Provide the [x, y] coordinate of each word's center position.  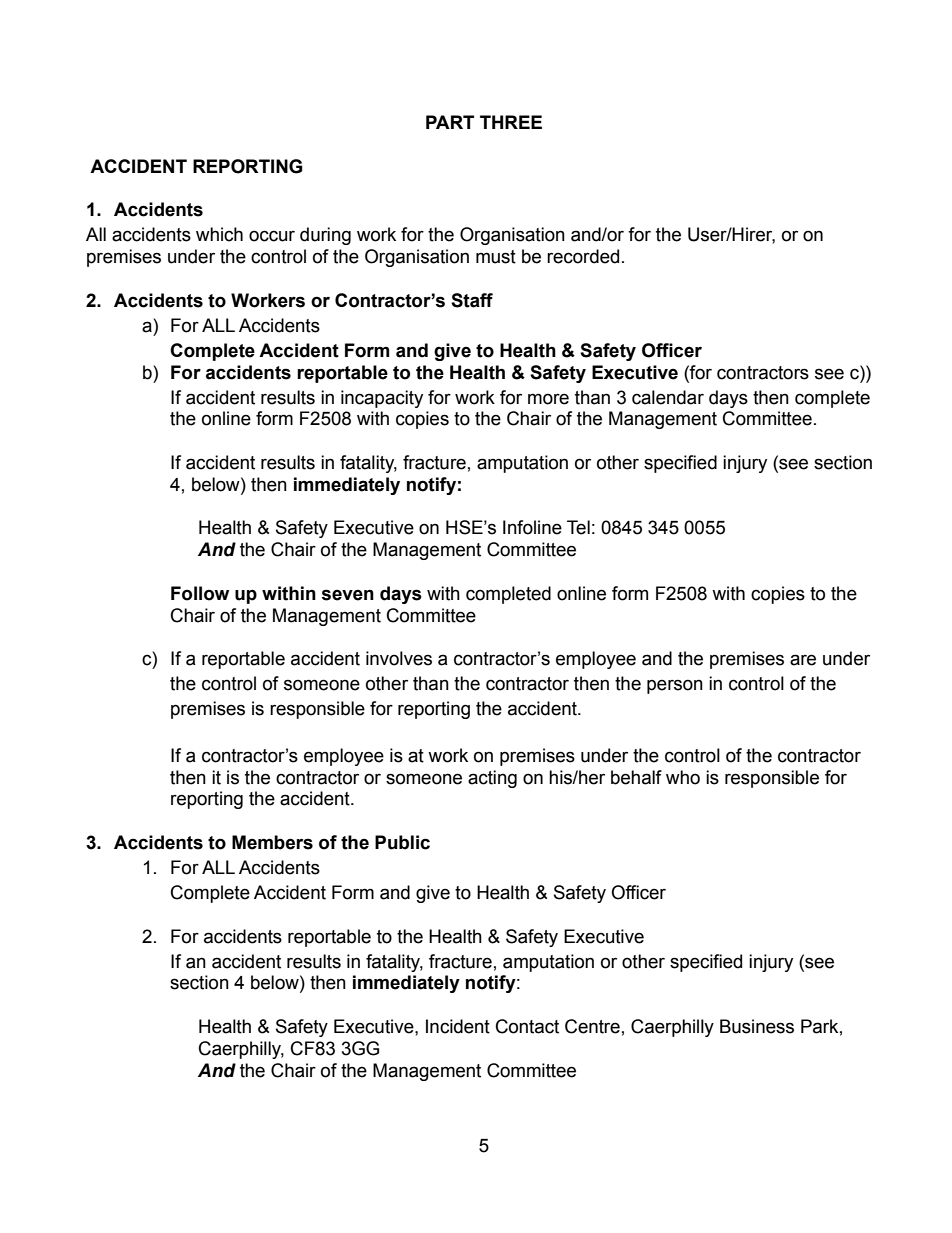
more [548, 399]
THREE [511, 122]
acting [492, 779]
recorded [583, 256]
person [675, 686]
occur [272, 236]
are [803, 660]
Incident [458, 1026]
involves [399, 658]
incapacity [382, 399]
